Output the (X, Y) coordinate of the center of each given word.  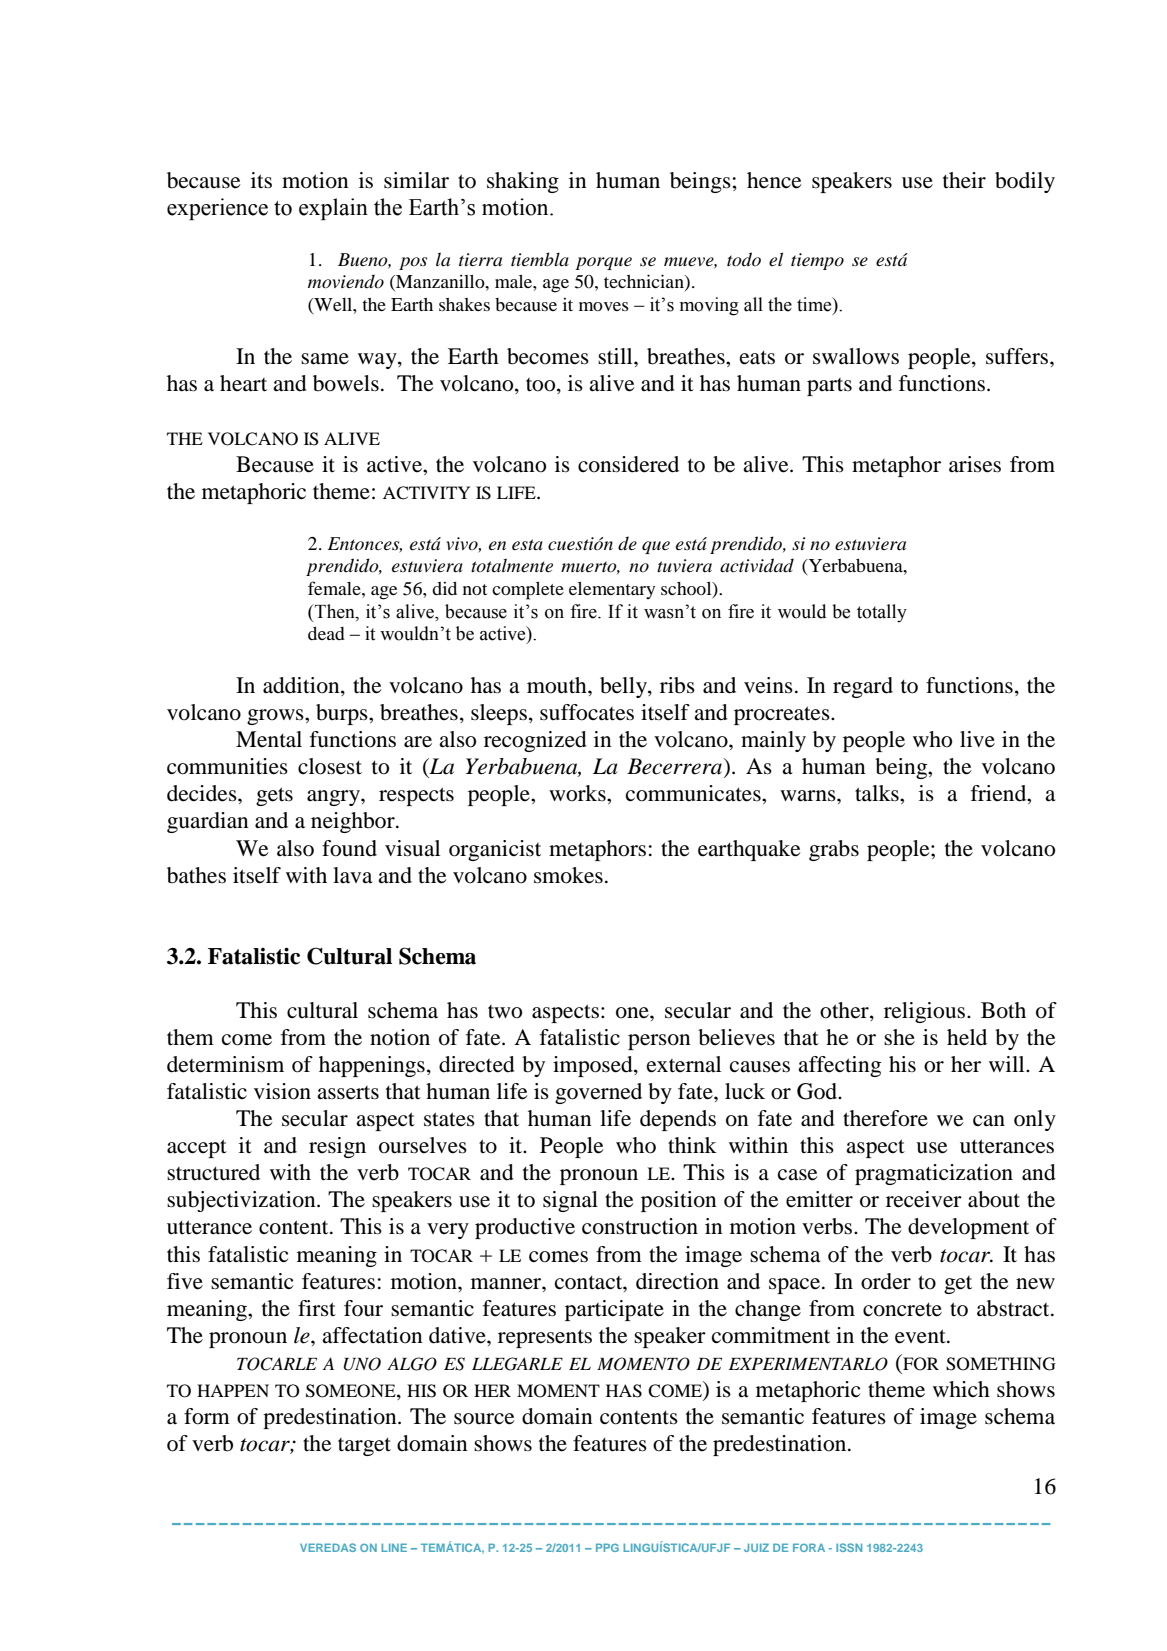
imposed (594, 1066)
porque (603, 263)
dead (326, 633)
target (364, 1446)
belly (624, 687)
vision (282, 1091)
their (964, 180)
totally (882, 613)
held (967, 1037)
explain (333, 209)
